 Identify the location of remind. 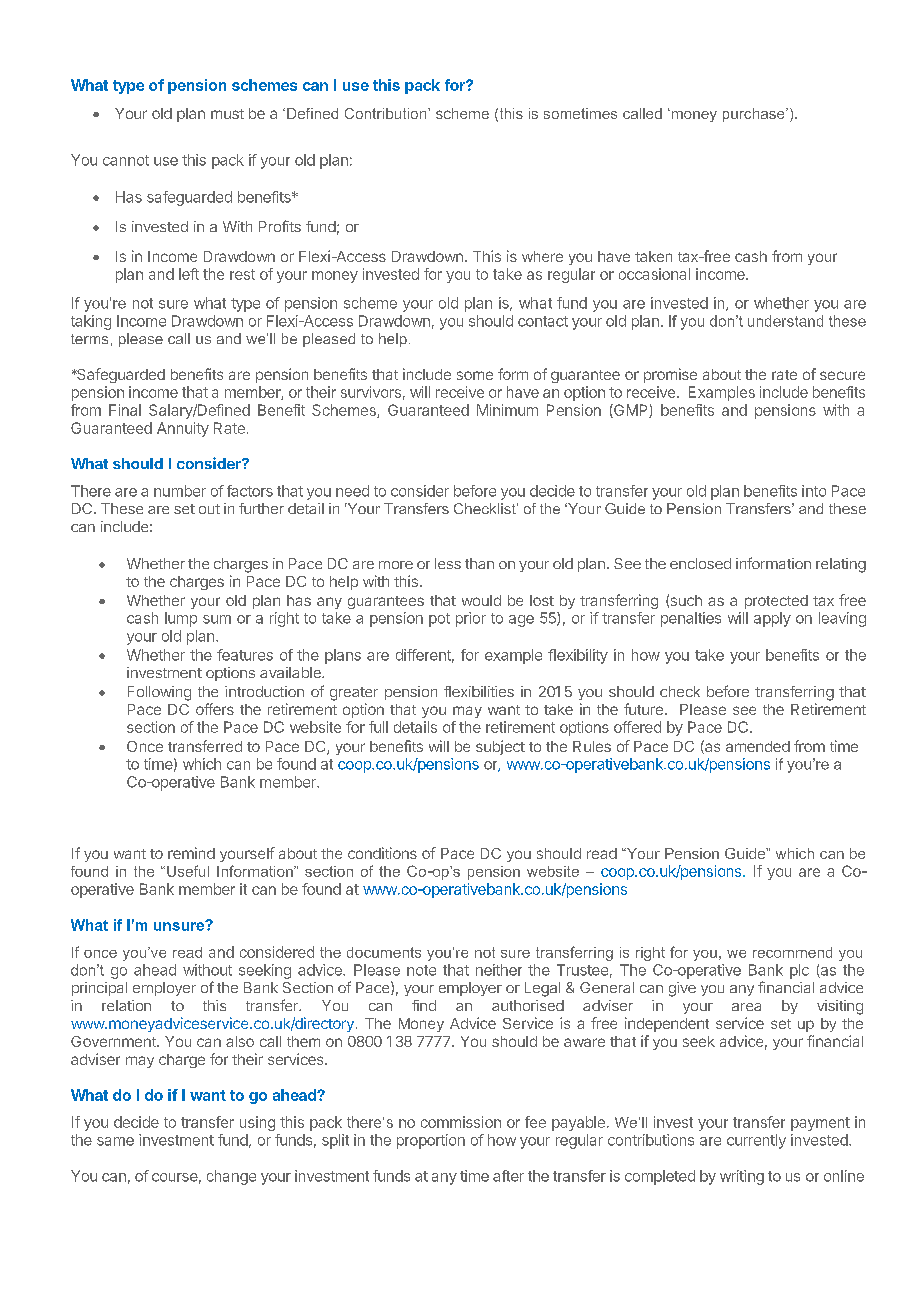
(191, 853).
